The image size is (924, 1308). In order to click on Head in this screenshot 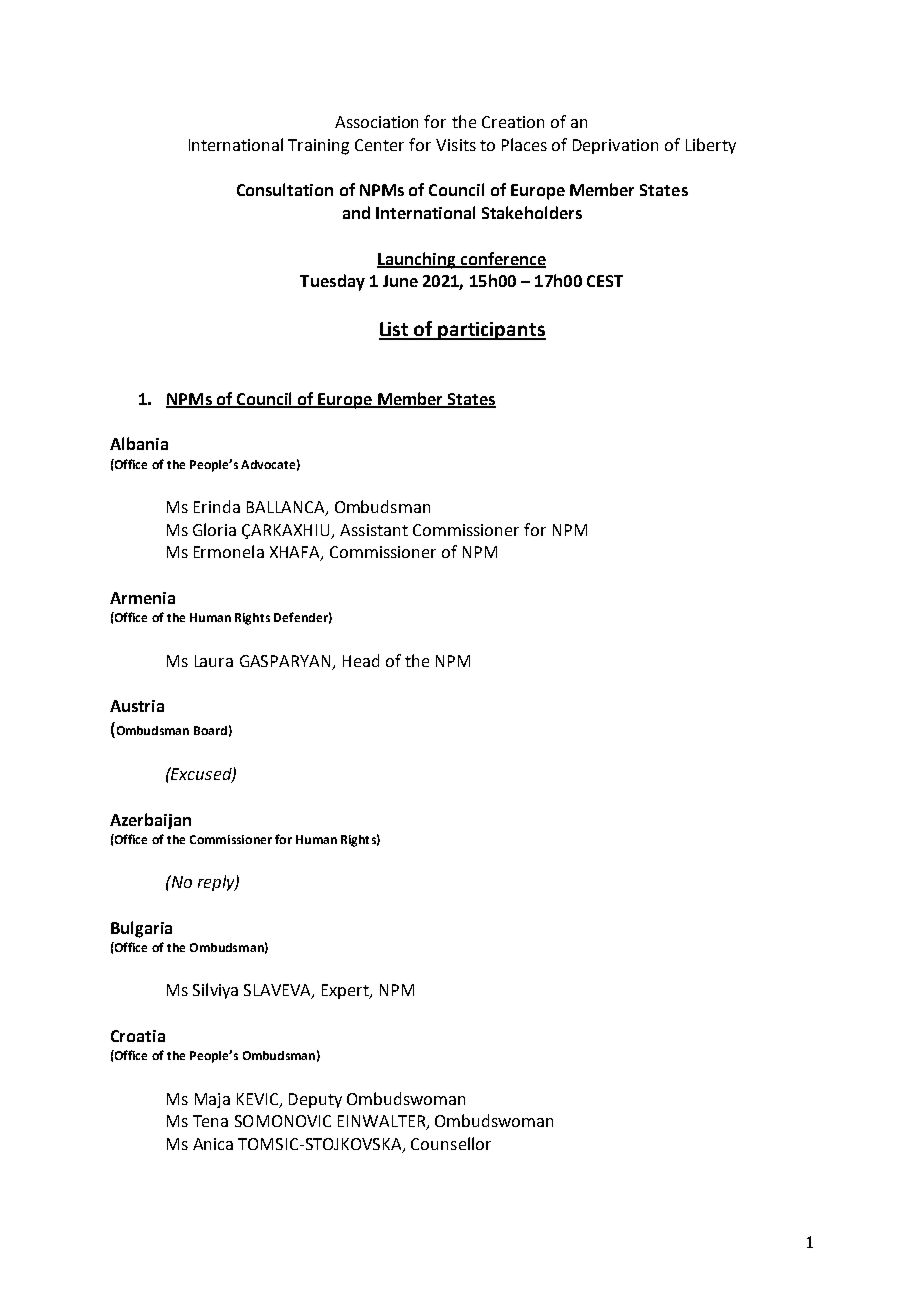, I will do `click(361, 660)`.
